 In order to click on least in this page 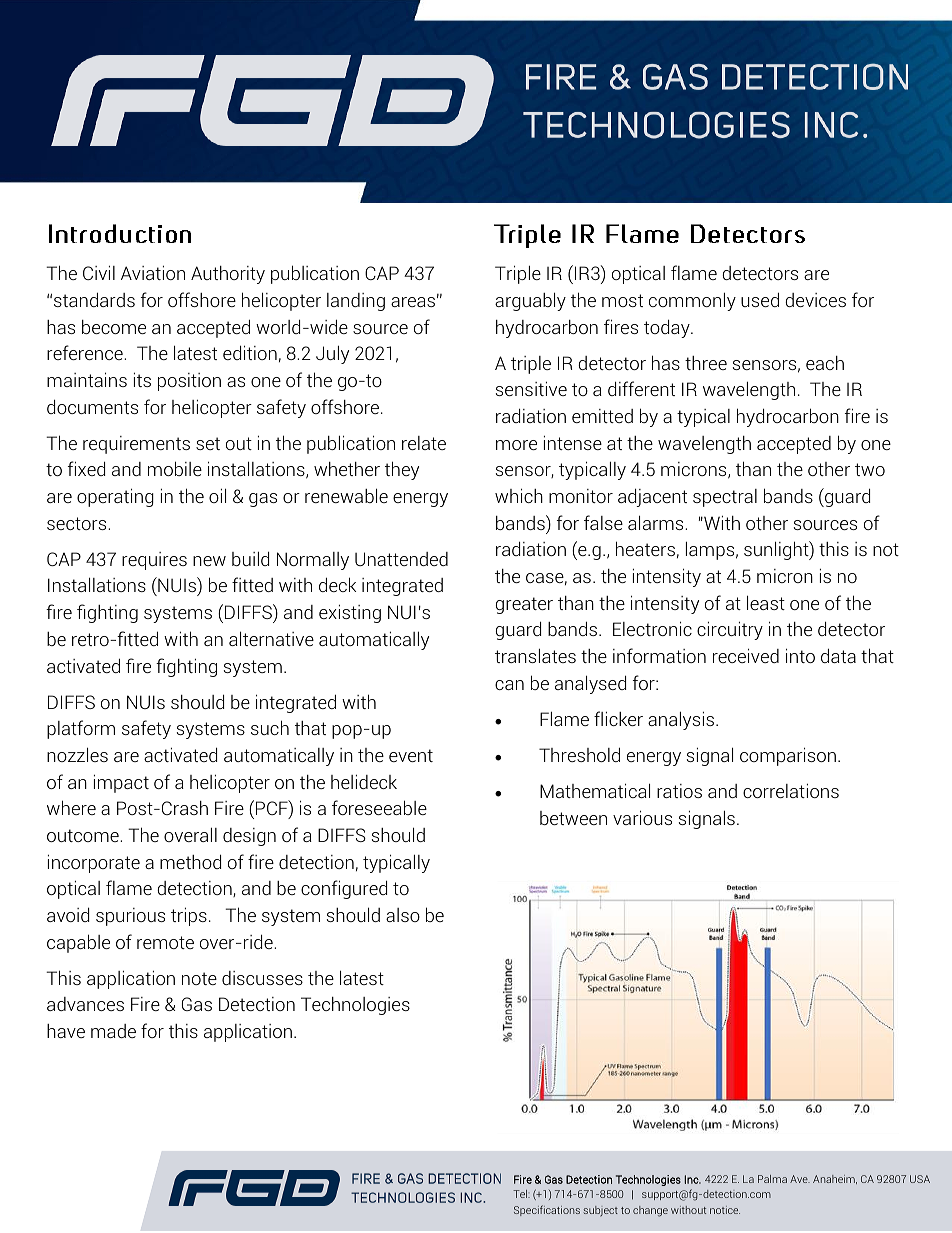, I will do `click(766, 602)`.
